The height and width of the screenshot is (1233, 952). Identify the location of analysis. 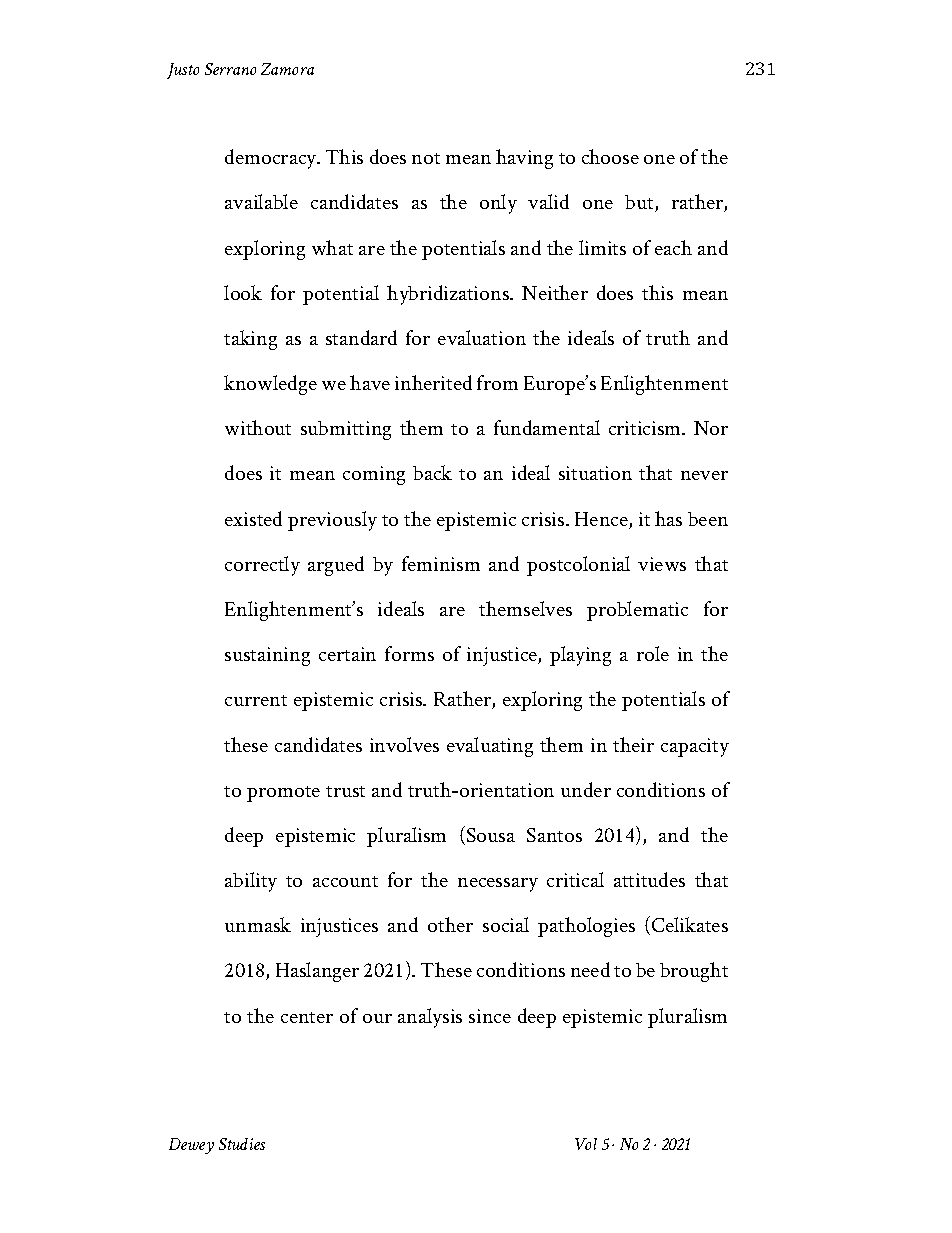
(430, 1018).
